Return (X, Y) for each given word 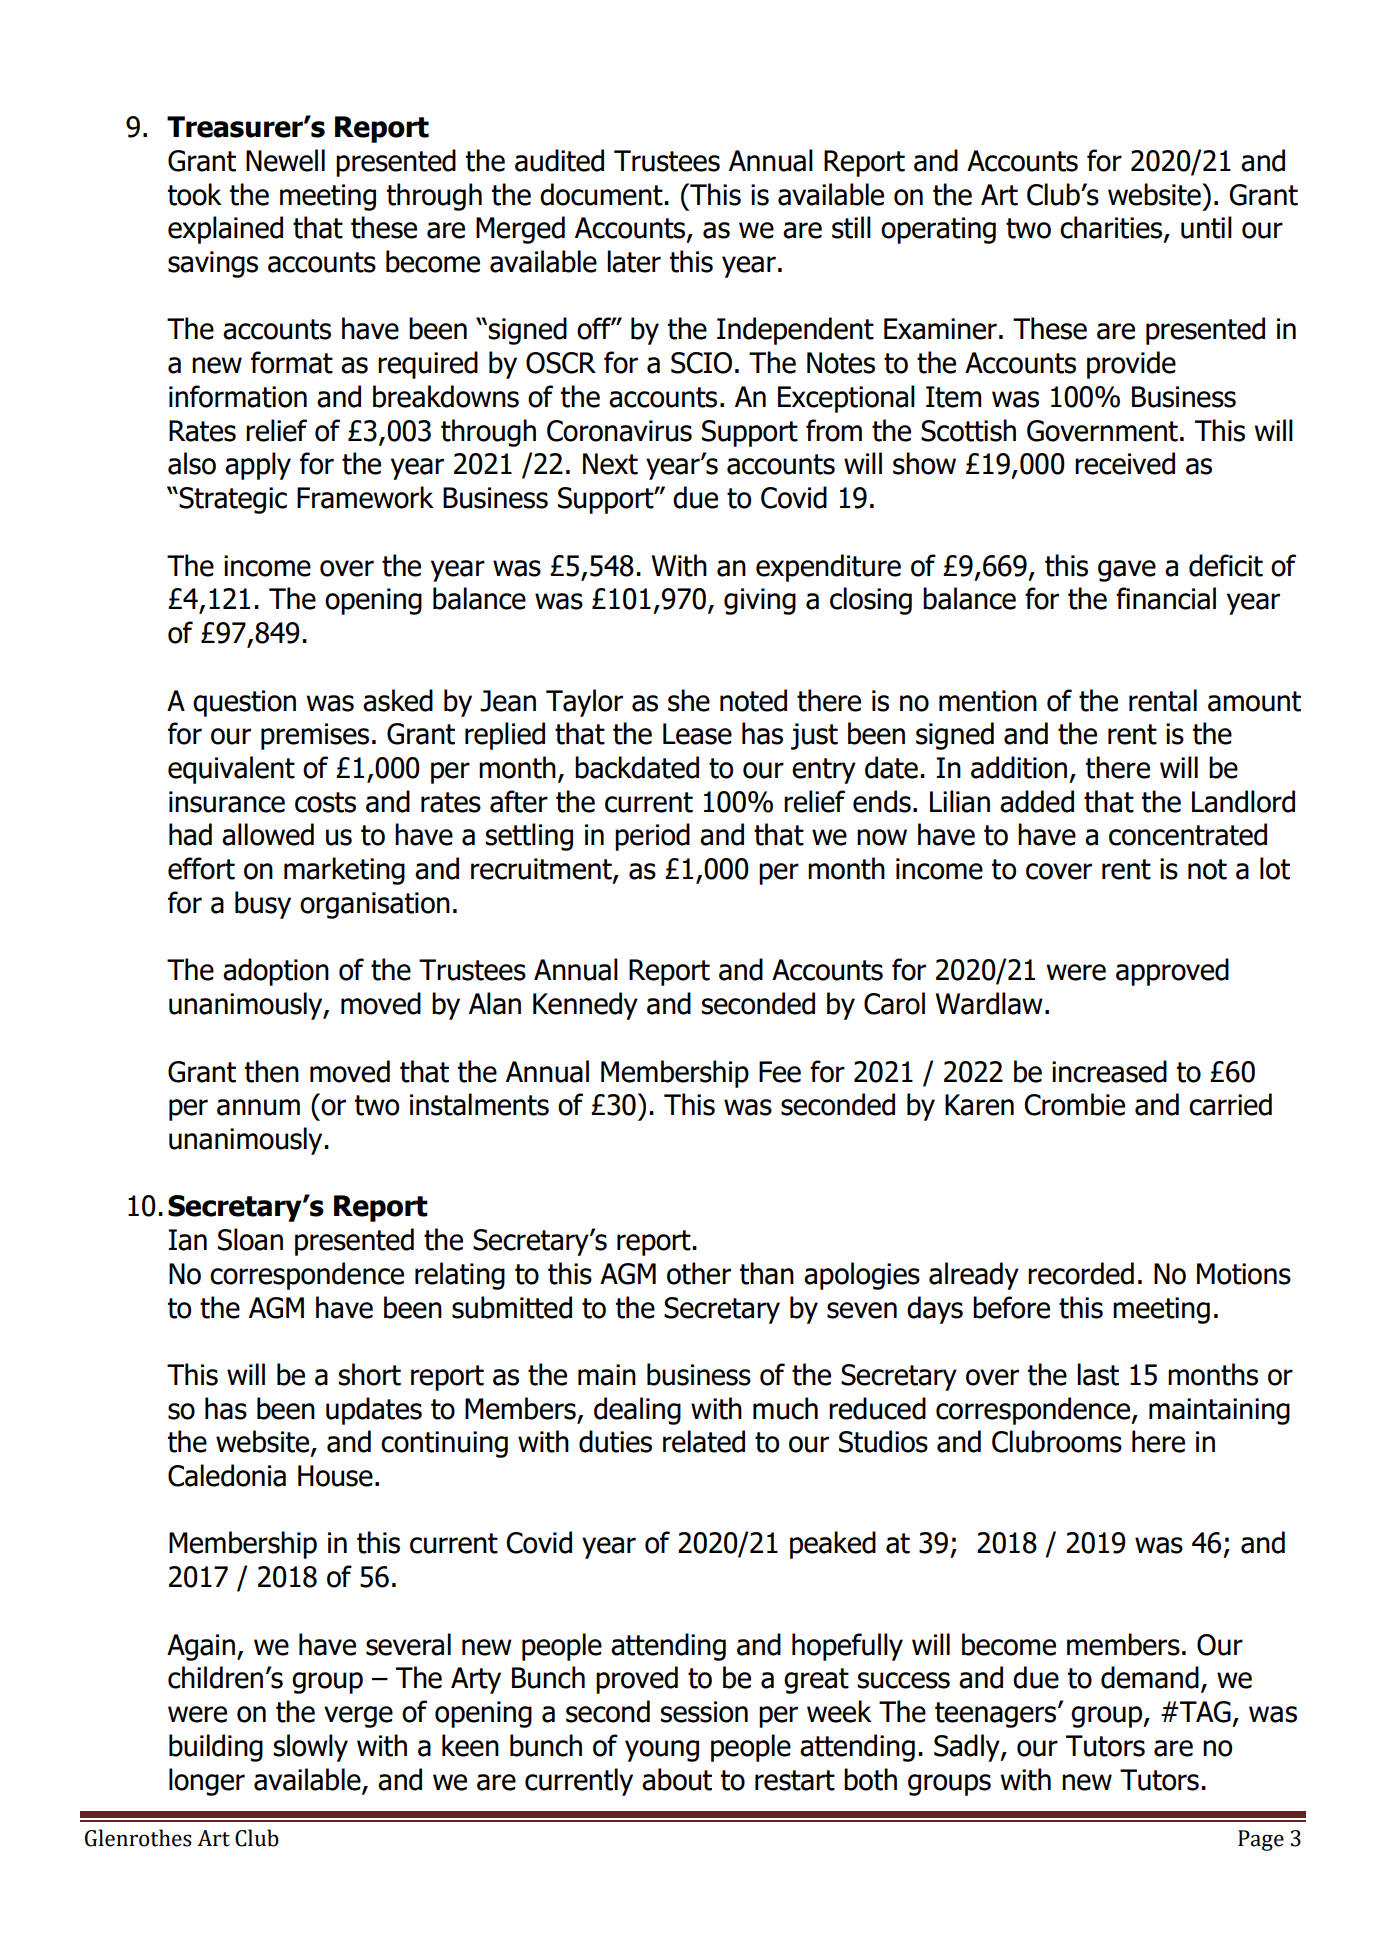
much (785, 1408)
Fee (780, 1072)
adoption (276, 972)
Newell (285, 160)
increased (1109, 1071)
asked (398, 700)
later (634, 261)
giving (760, 601)
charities (1112, 228)
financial (1166, 598)
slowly (310, 1748)
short (369, 1374)
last (1098, 1374)
